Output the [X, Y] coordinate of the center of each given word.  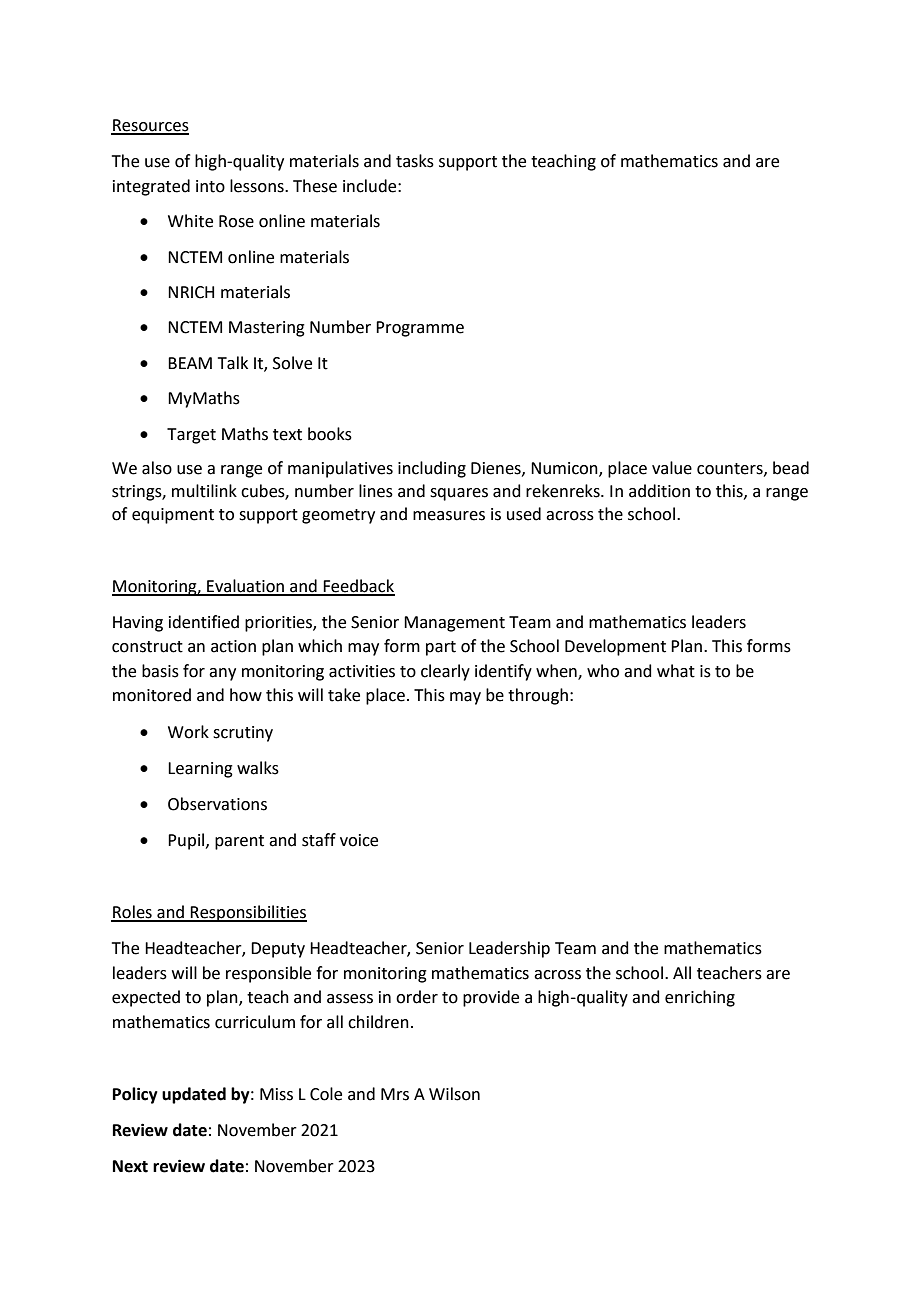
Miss [276, 1094]
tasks [415, 161]
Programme [420, 329]
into [210, 186]
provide [491, 998]
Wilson [454, 1094]
